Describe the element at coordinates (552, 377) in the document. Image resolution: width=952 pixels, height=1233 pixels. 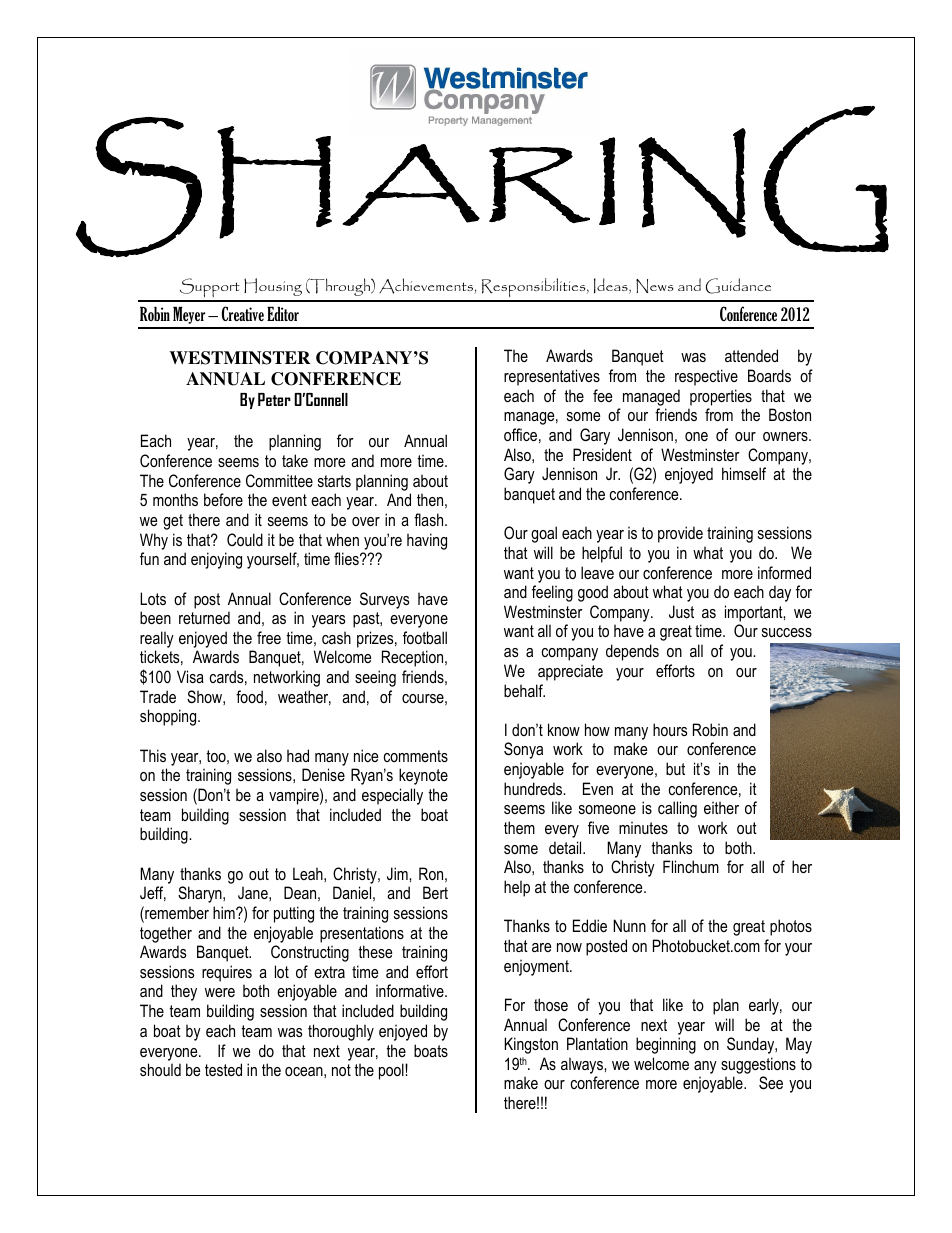
I see `representatives` at that location.
